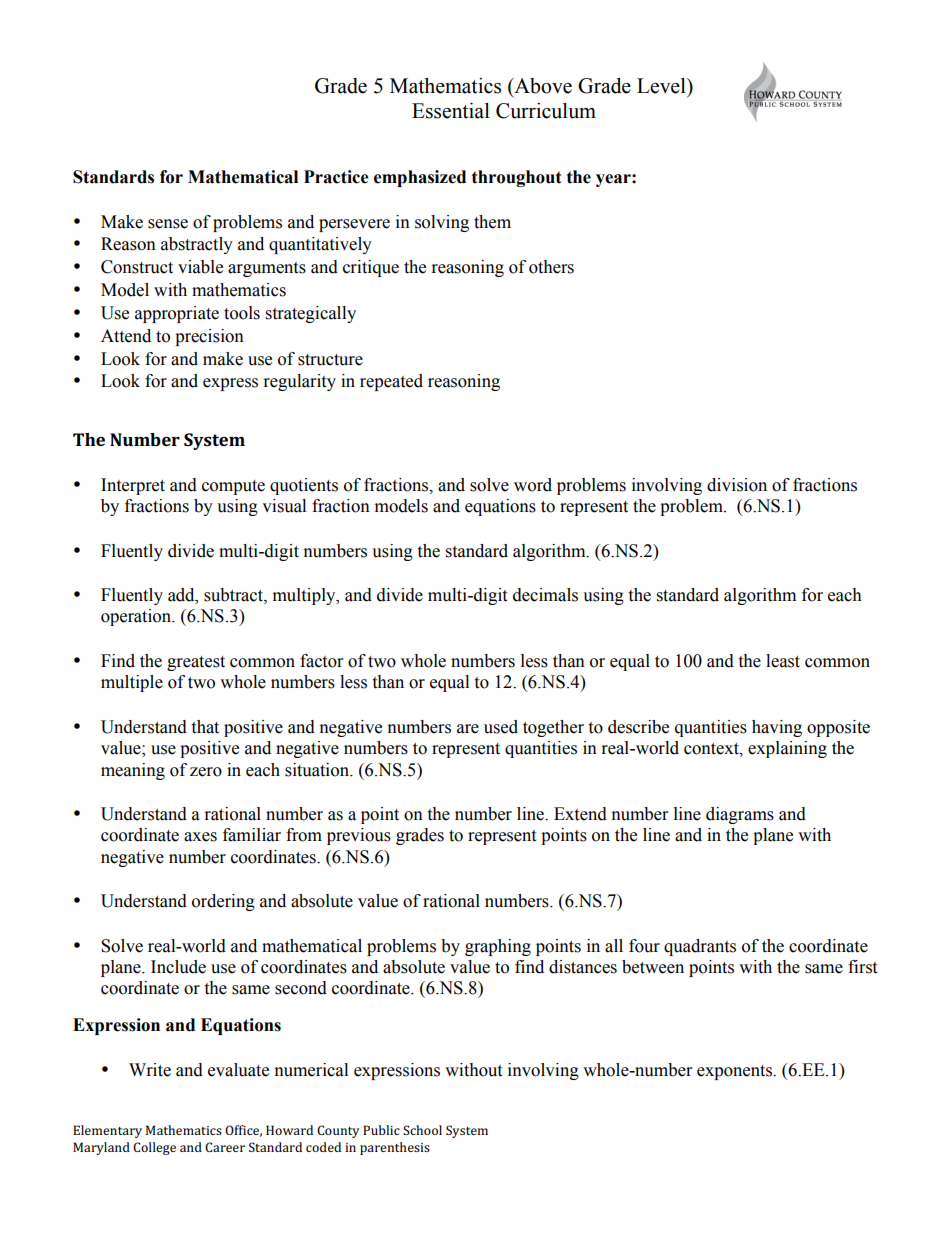  What do you see at coordinates (225, 1147) in the screenshot?
I see `Career` at bounding box center [225, 1147].
